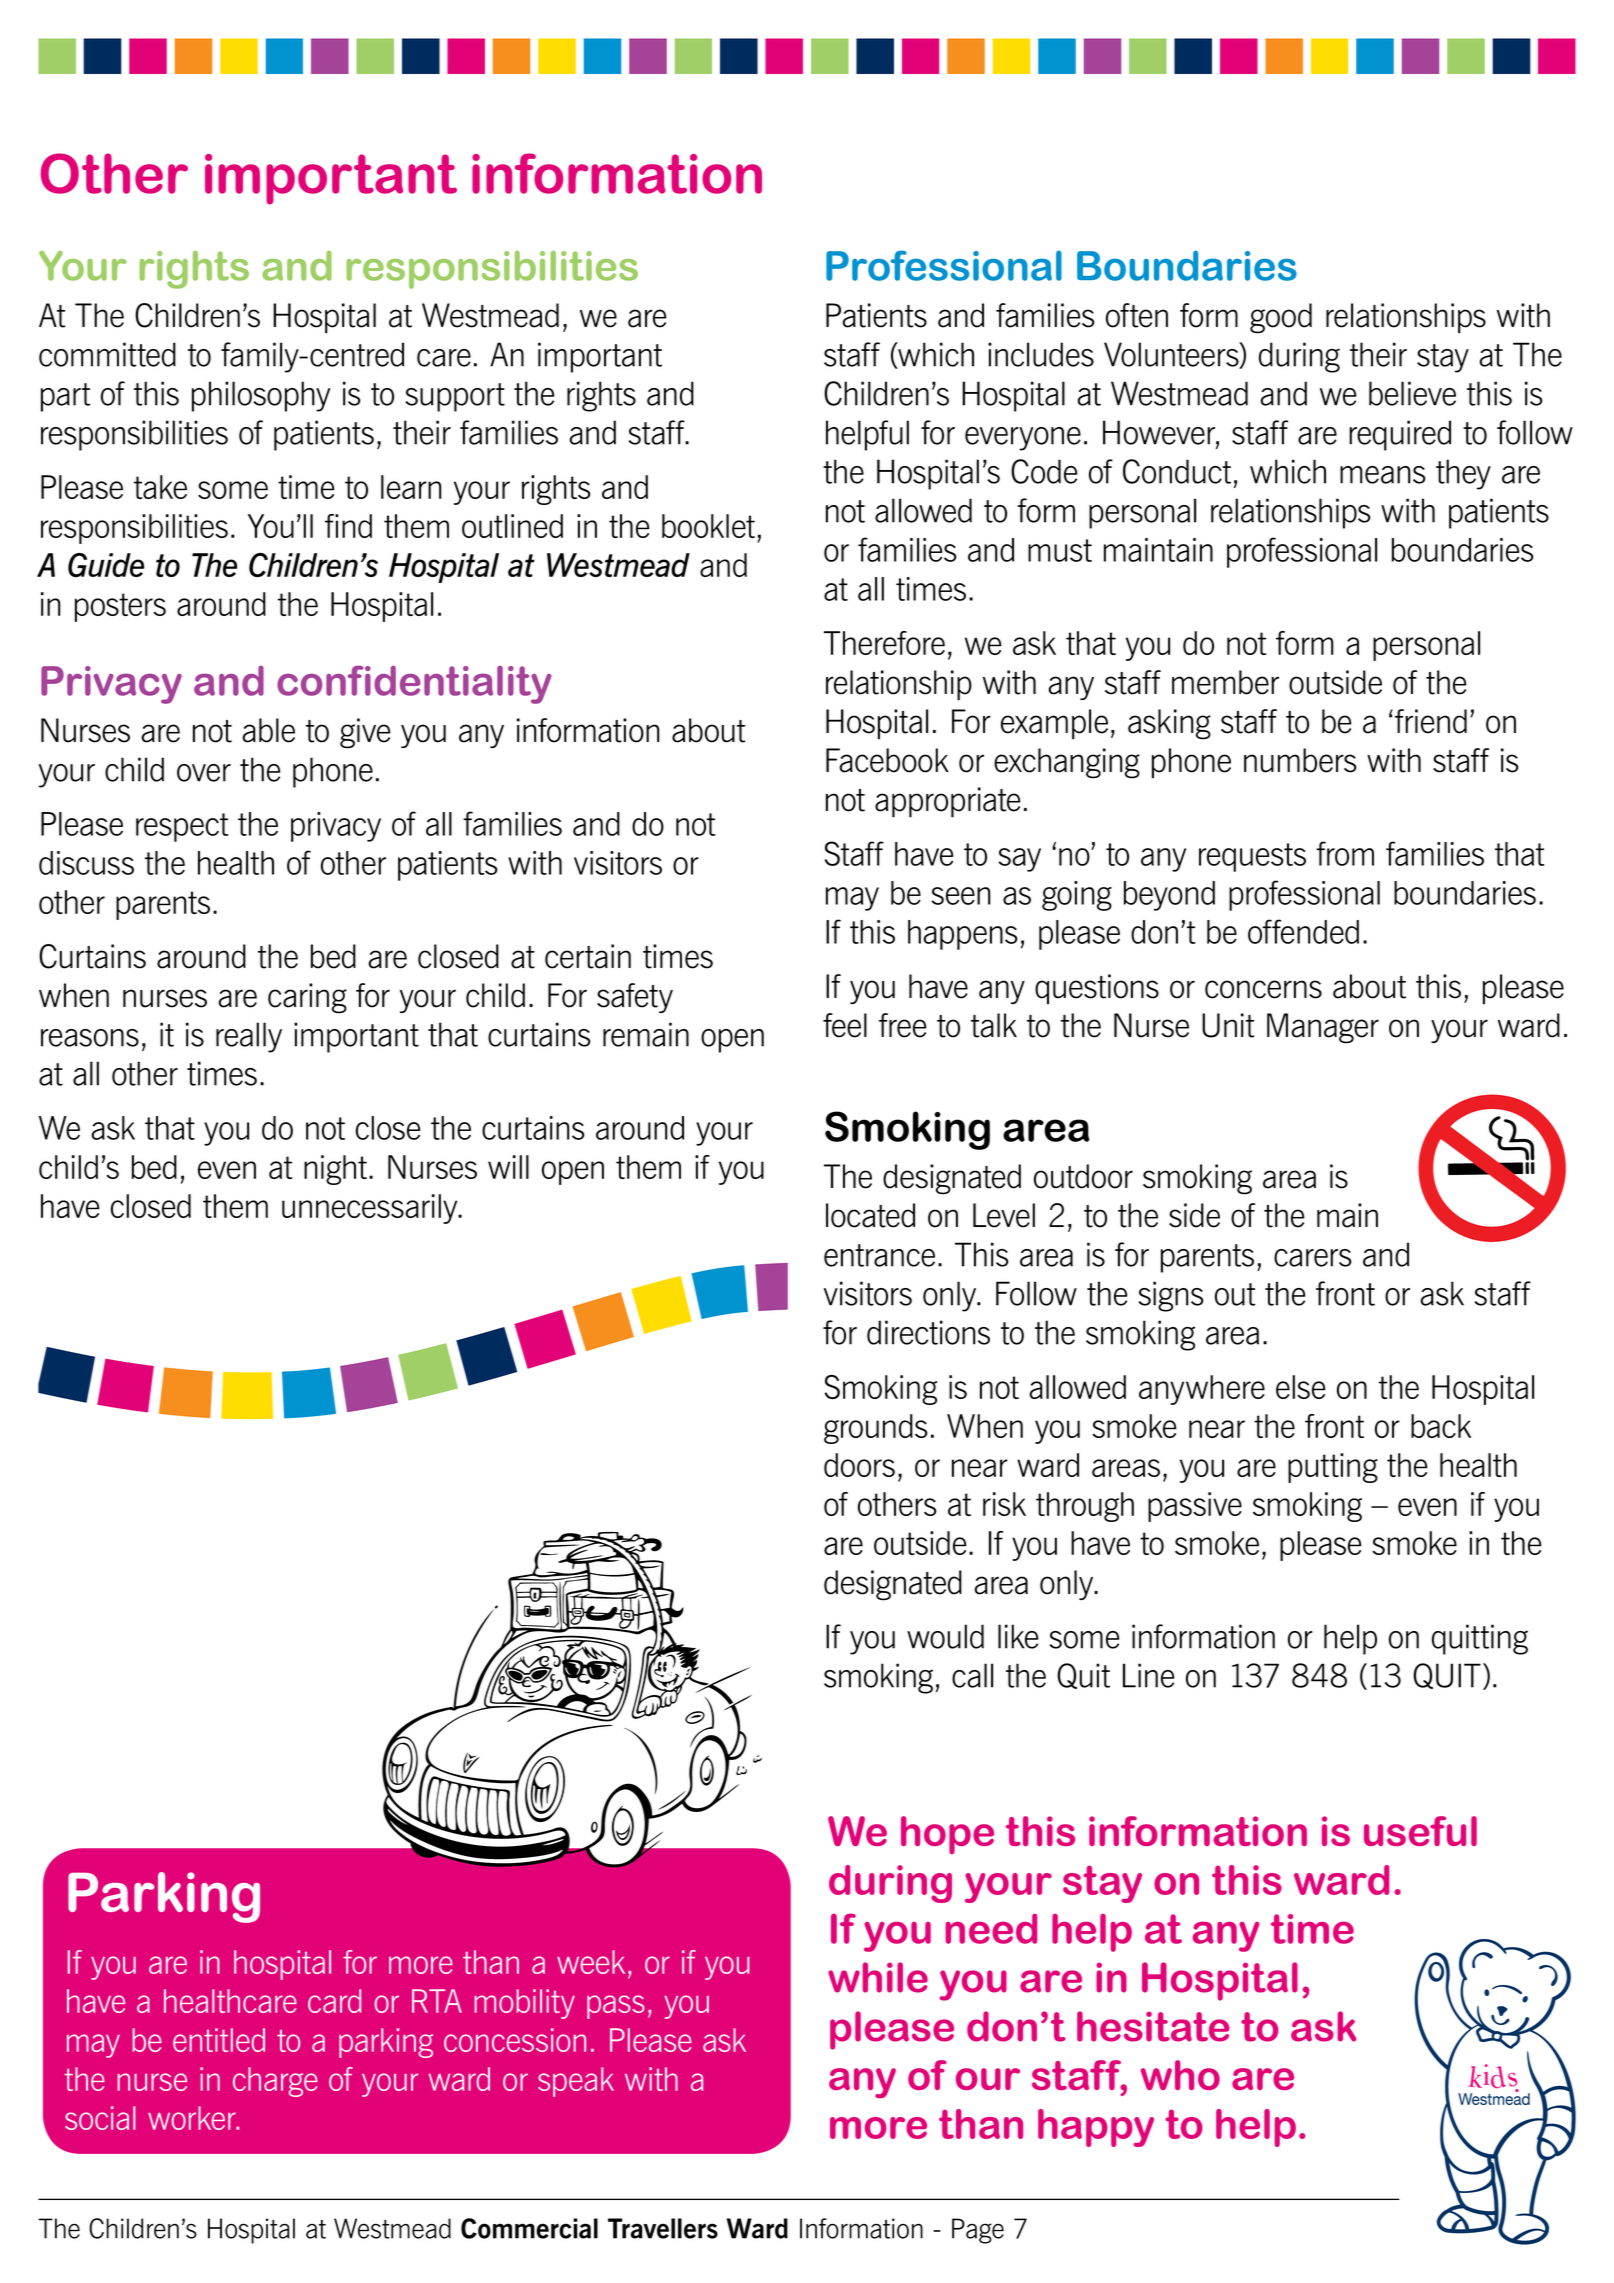 The height and width of the page is (2283, 1614). I want to click on requests, so click(1252, 857).
